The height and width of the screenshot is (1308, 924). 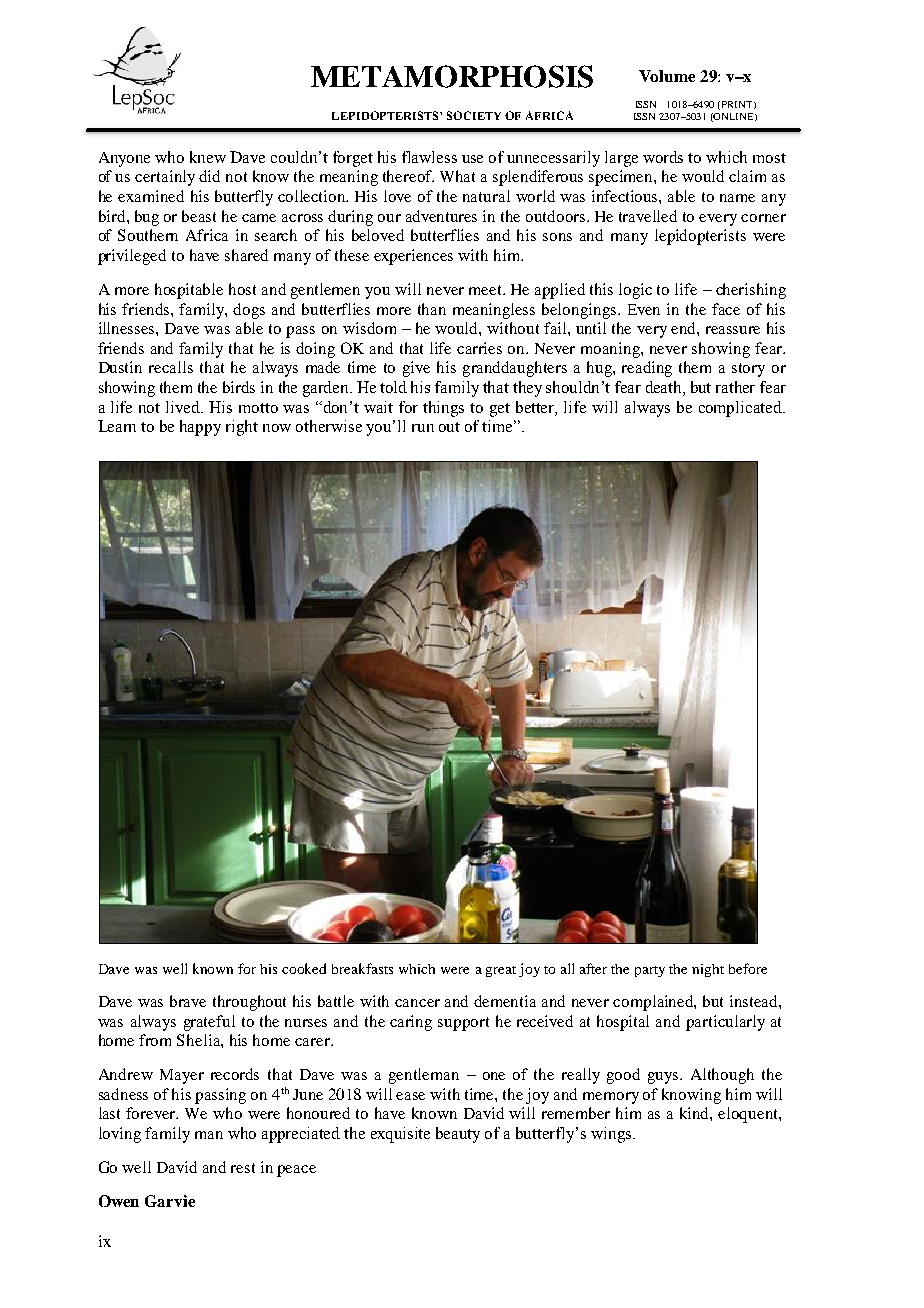 What do you see at coordinates (200, 428) in the screenshot?
I see `happy` at bounding box center [200, 428].
